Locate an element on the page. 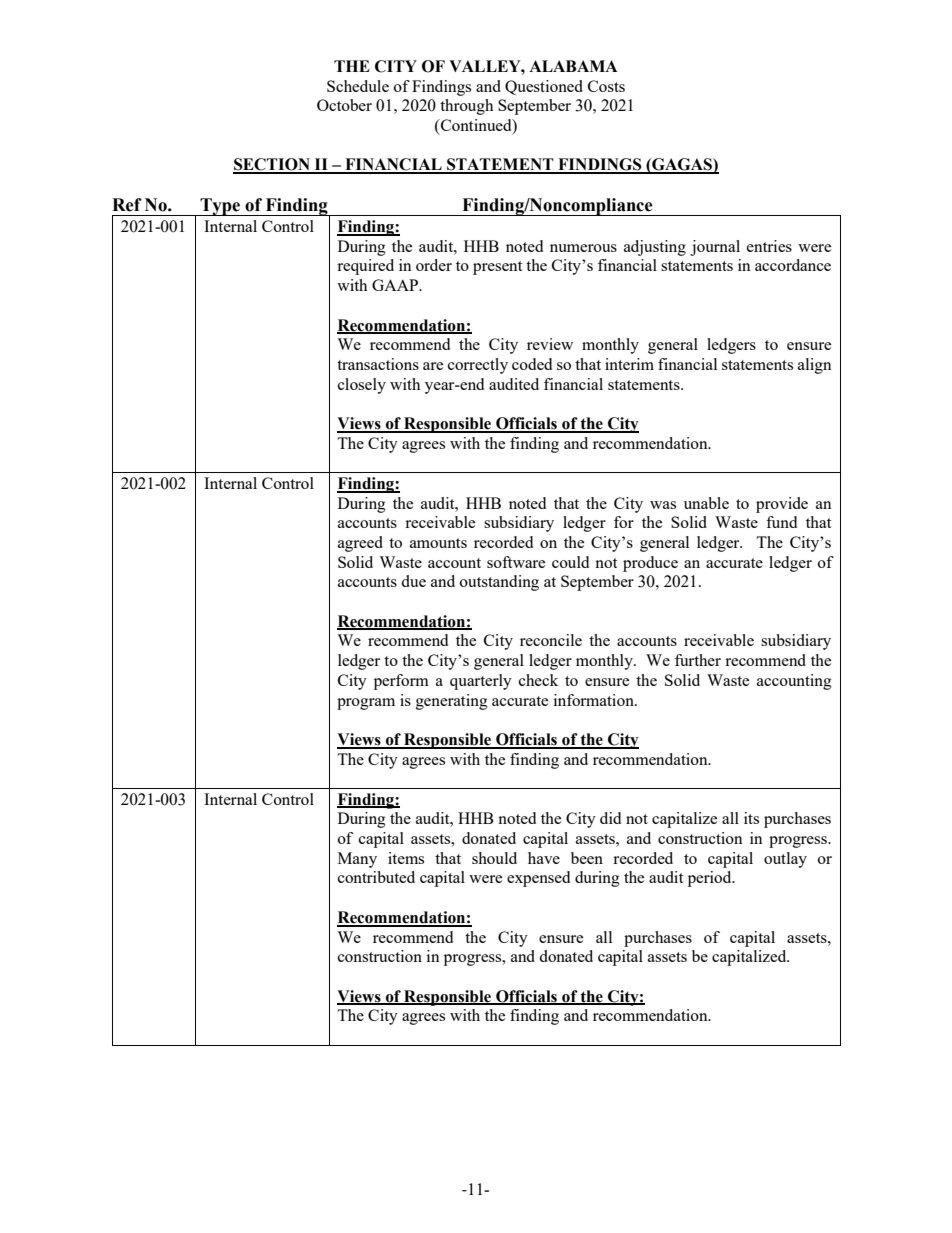  should is located at coordinates (494, 858).
